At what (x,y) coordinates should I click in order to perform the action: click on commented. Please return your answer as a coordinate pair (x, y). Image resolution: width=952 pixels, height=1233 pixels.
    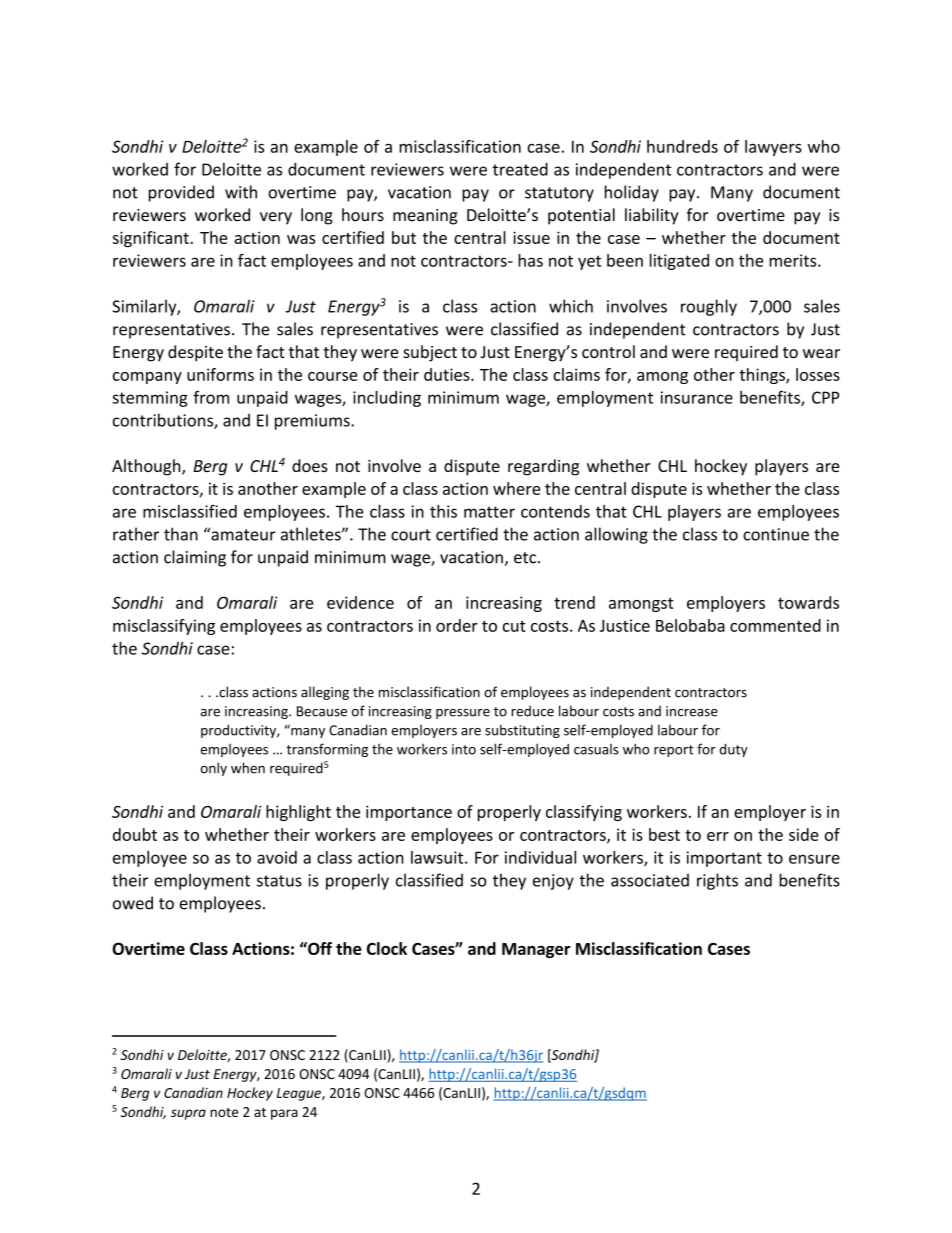
    Looking at the image, I should click on (775, 625).
